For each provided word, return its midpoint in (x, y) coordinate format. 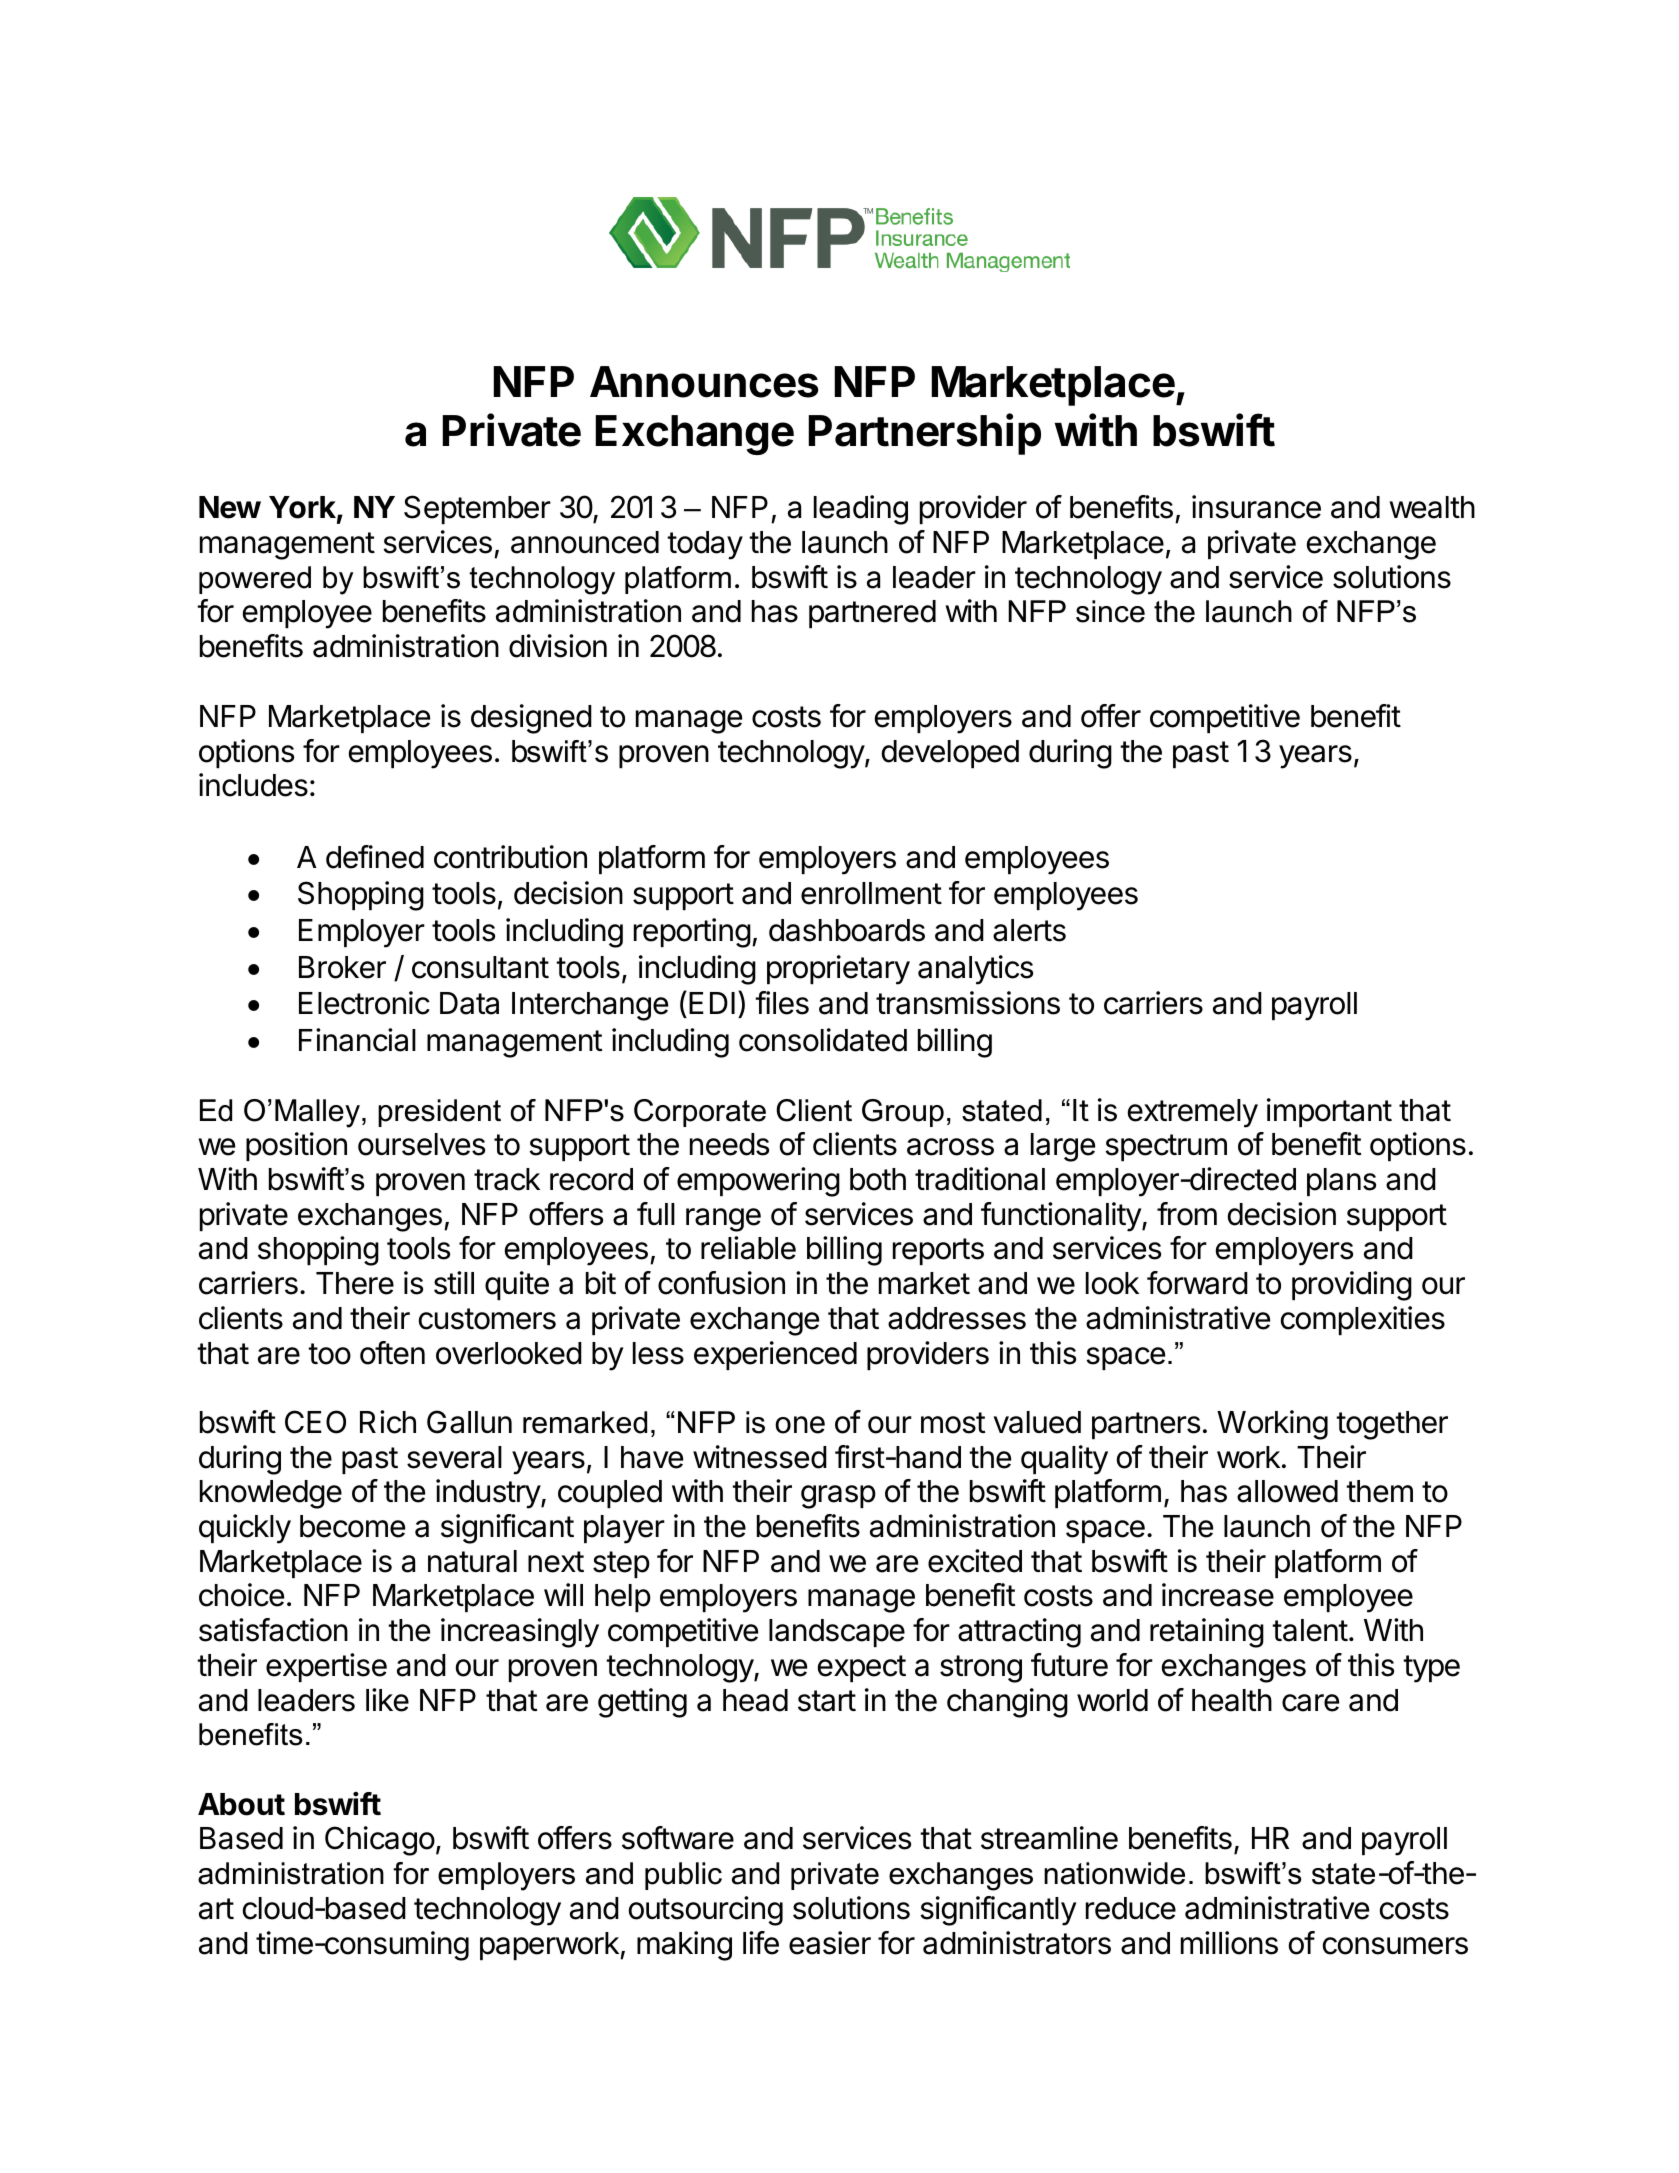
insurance (1256, 507)
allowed (1287, 1491)
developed (950, 754)
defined (375, 857)
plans (1341, 1182)
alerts (1029, 930)
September (477, 509)
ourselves (421, 1144)
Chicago (380, 1841)
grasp (838, 1497)
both (878, 1179)
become (352, 1526)
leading (861, 510)
